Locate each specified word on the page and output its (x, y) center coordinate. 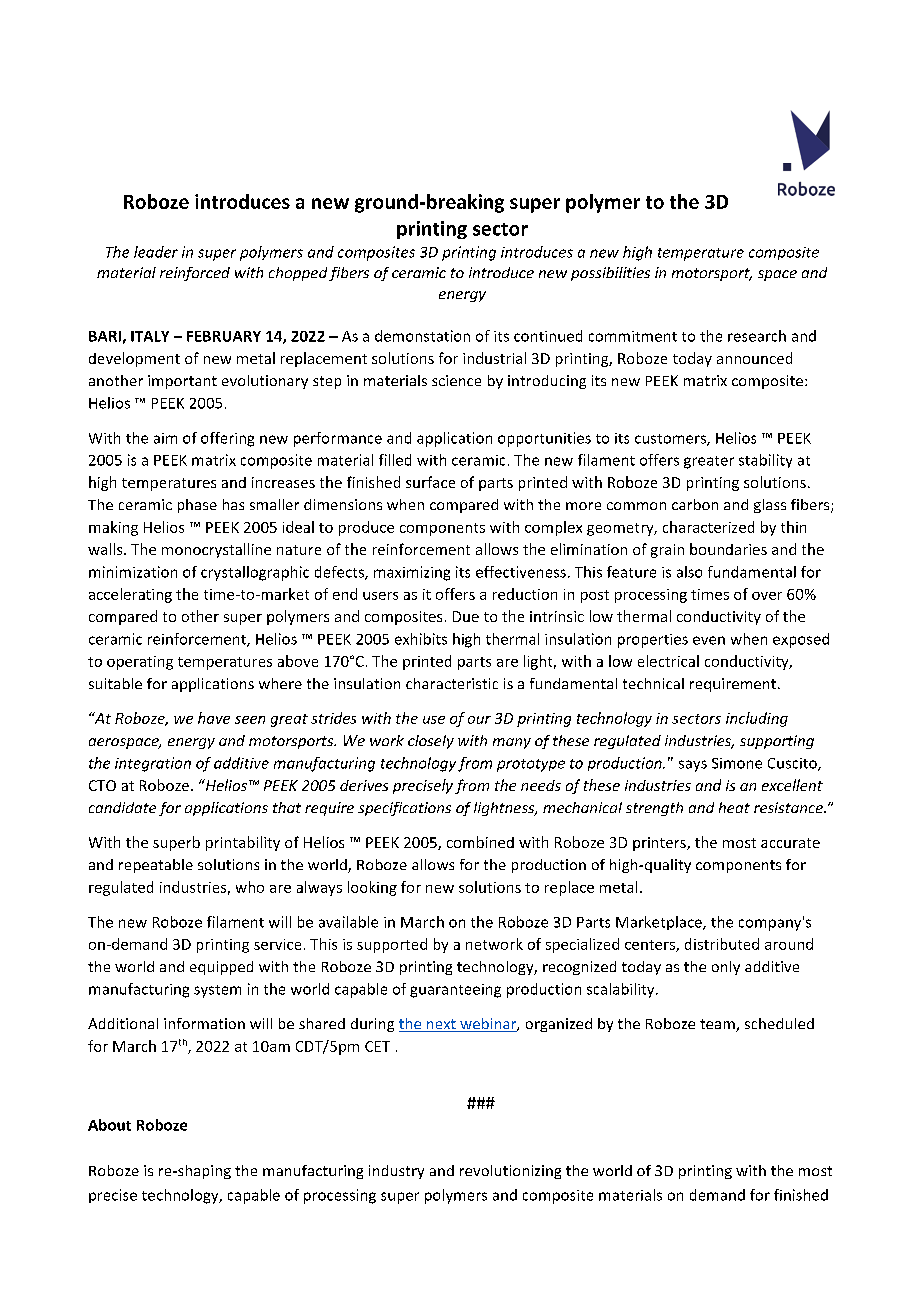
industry (396, 1172)
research (757, 336)
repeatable (156, 866)
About (109, 1125)
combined (480, 842)
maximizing (412, 573)
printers (660, 844)
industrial (494, 358)
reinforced (195, 274)
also (689, 572)
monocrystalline (216, 550)
